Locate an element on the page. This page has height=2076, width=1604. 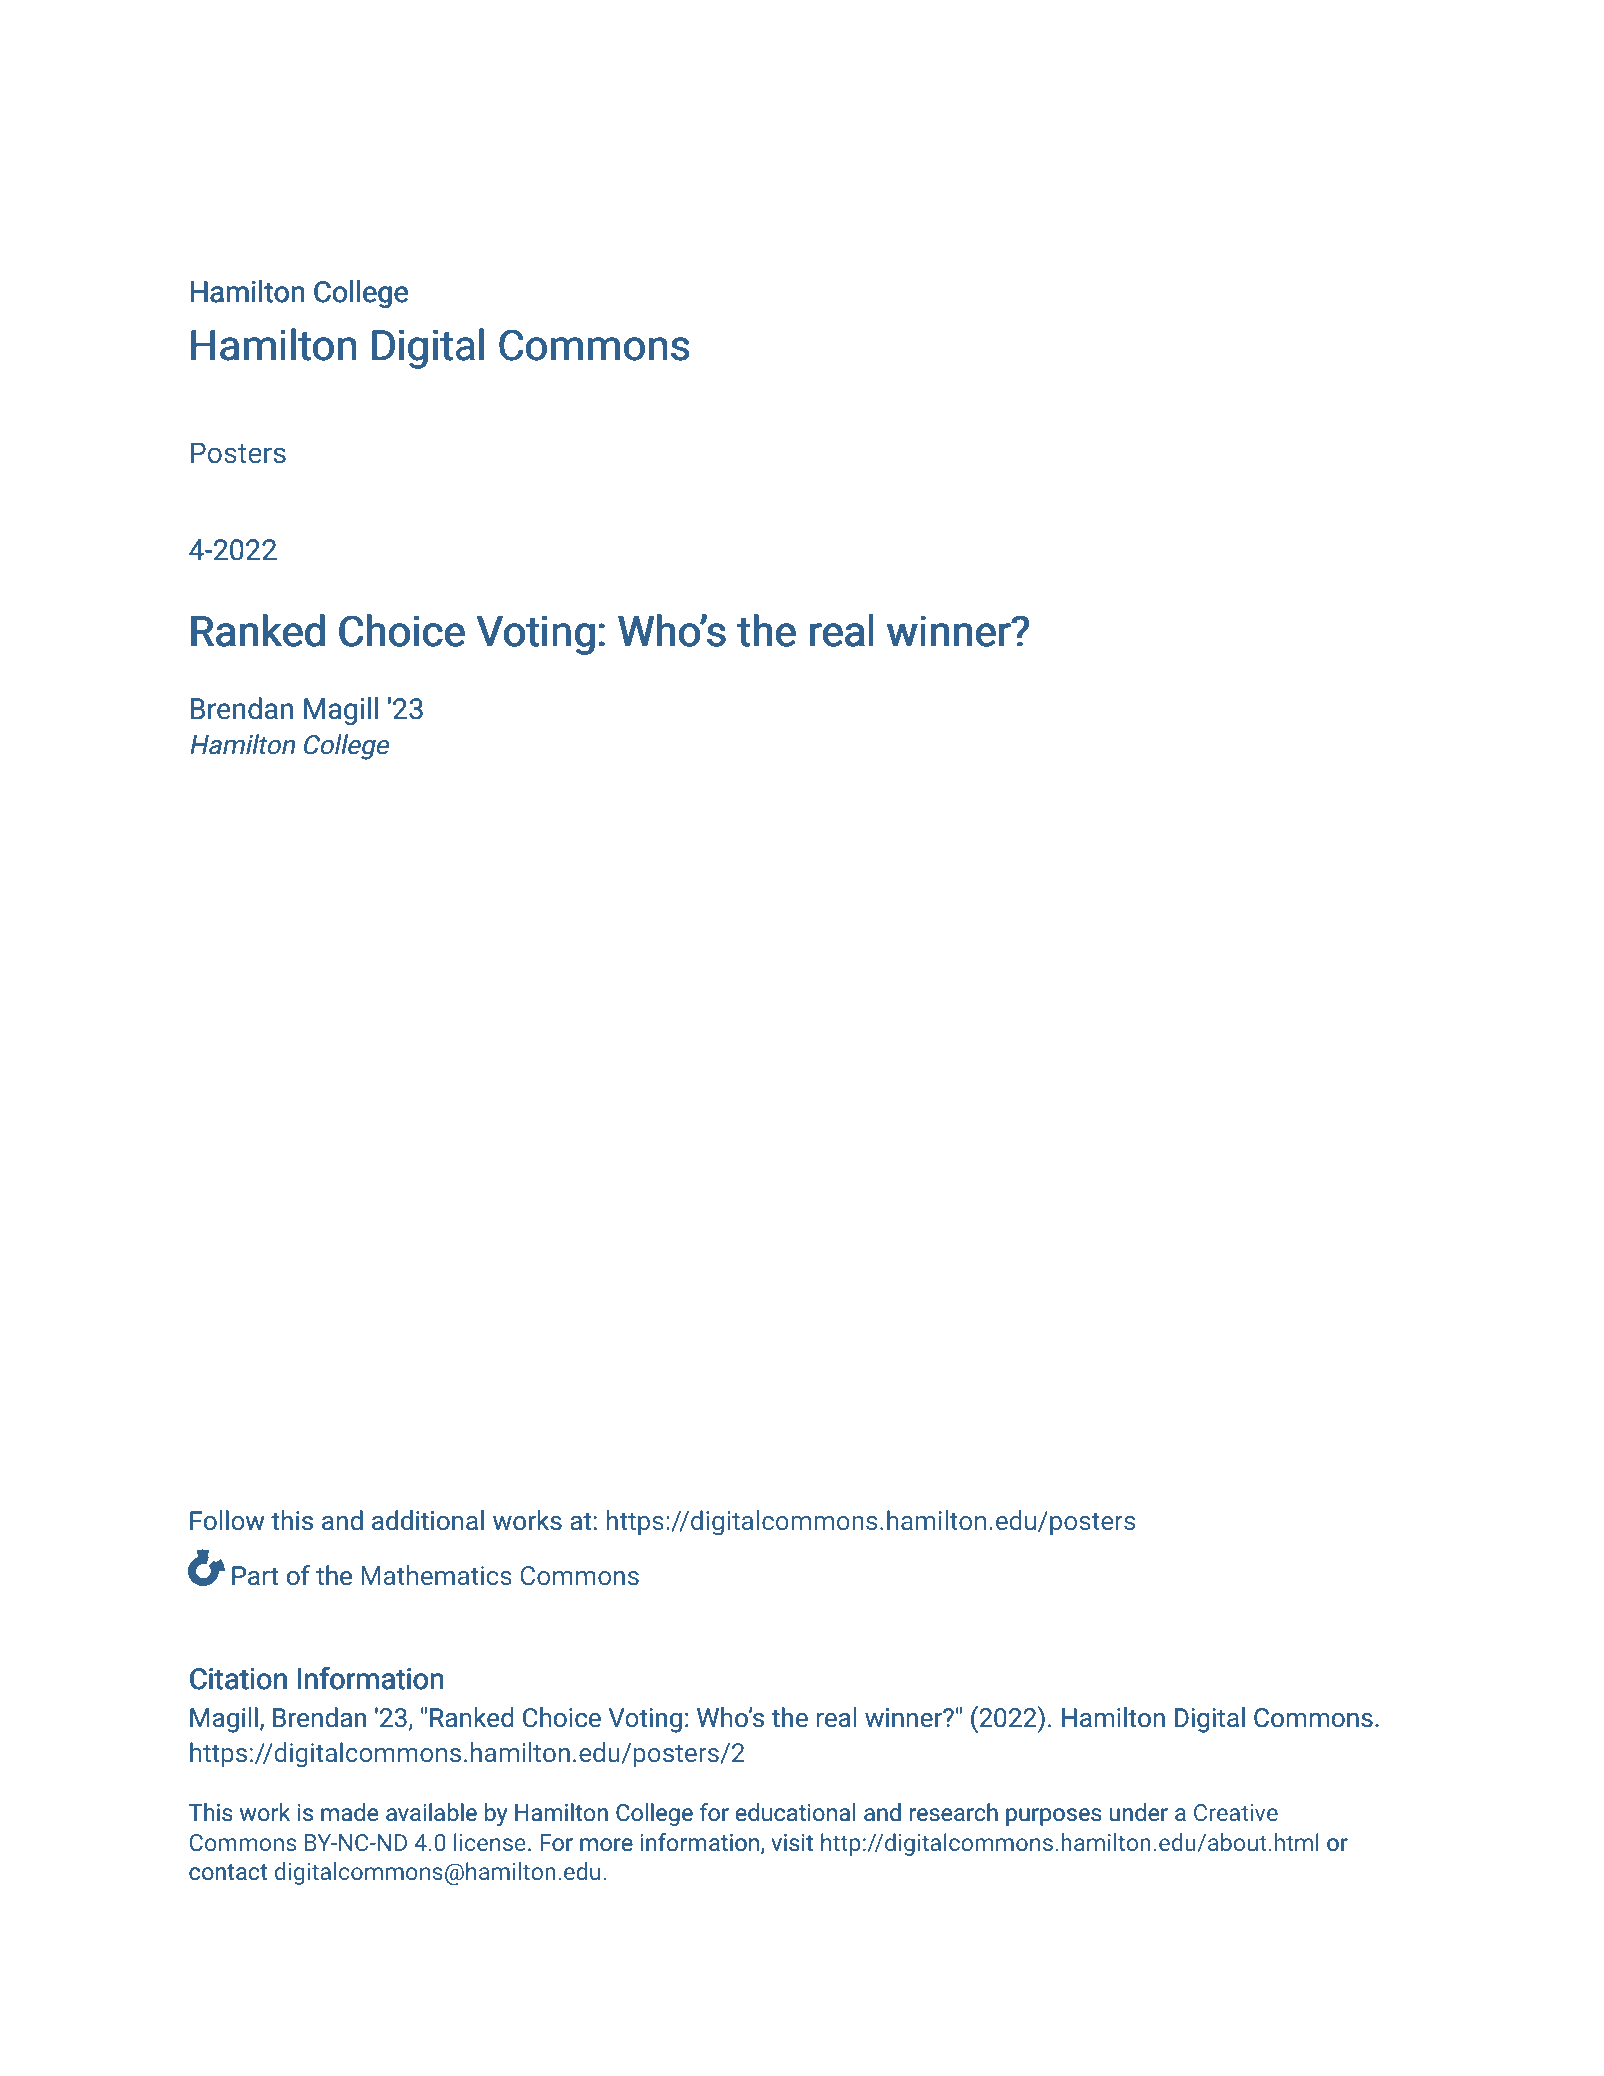
available is located at coordinates (431, 1812).
